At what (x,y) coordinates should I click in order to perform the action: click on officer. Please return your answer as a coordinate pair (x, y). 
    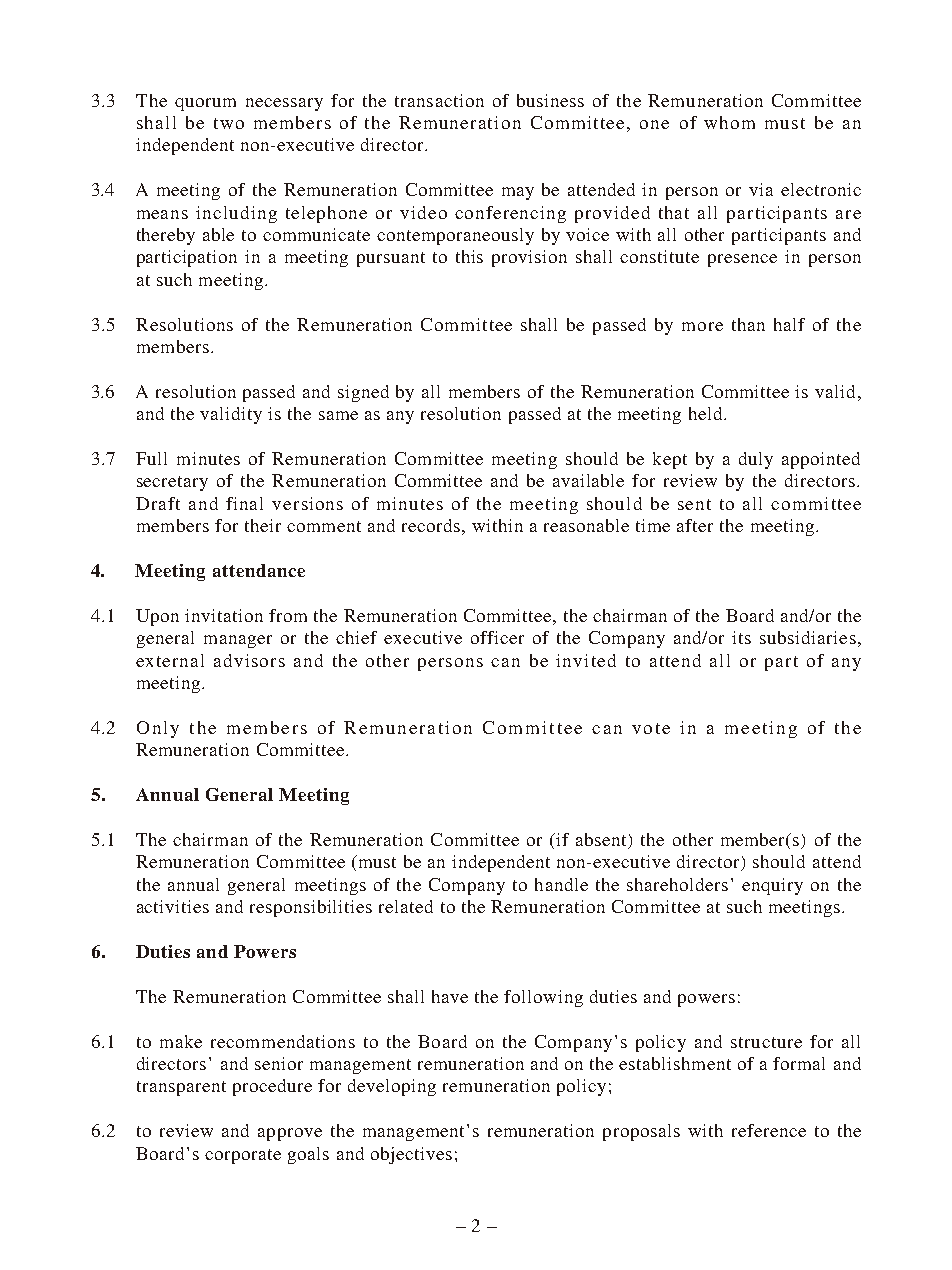
    Looking at the image, I should click on (497, 637).
